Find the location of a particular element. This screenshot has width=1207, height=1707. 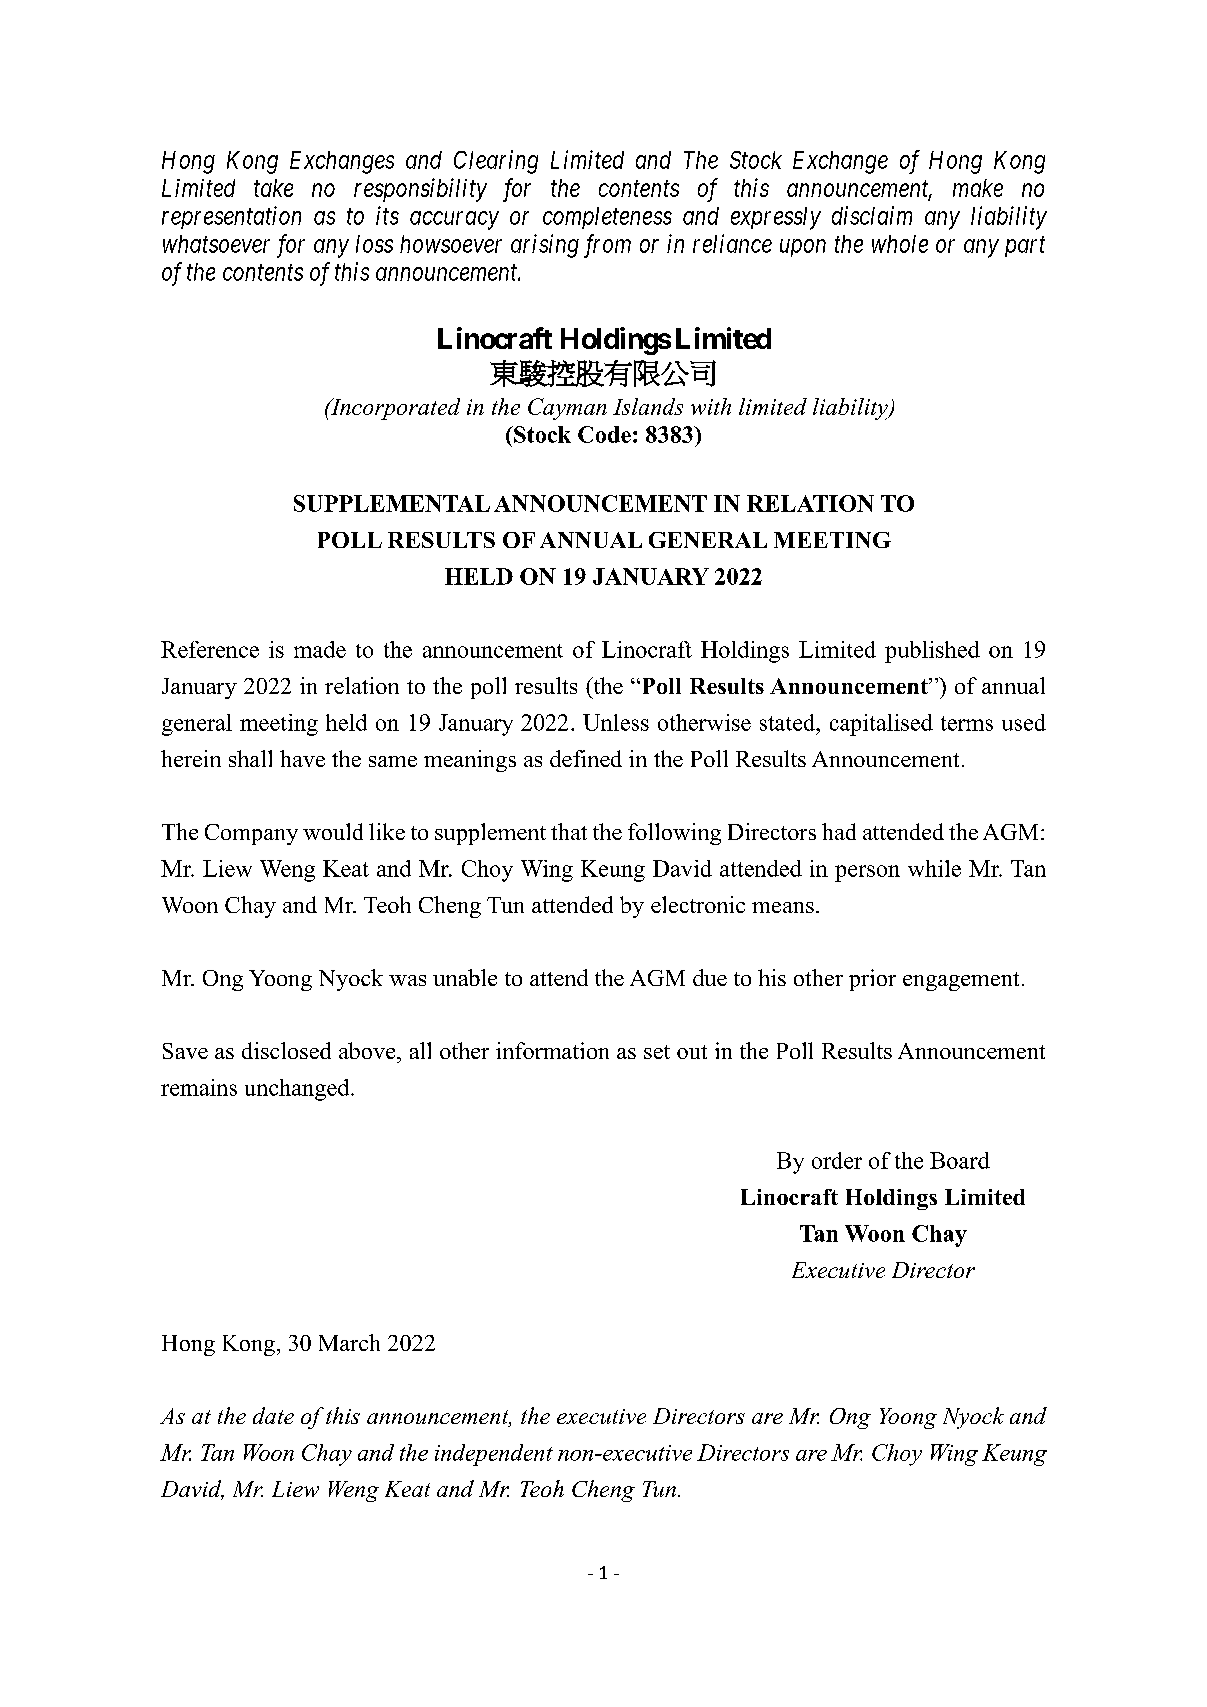

published is located at coordinates (932, 652).
